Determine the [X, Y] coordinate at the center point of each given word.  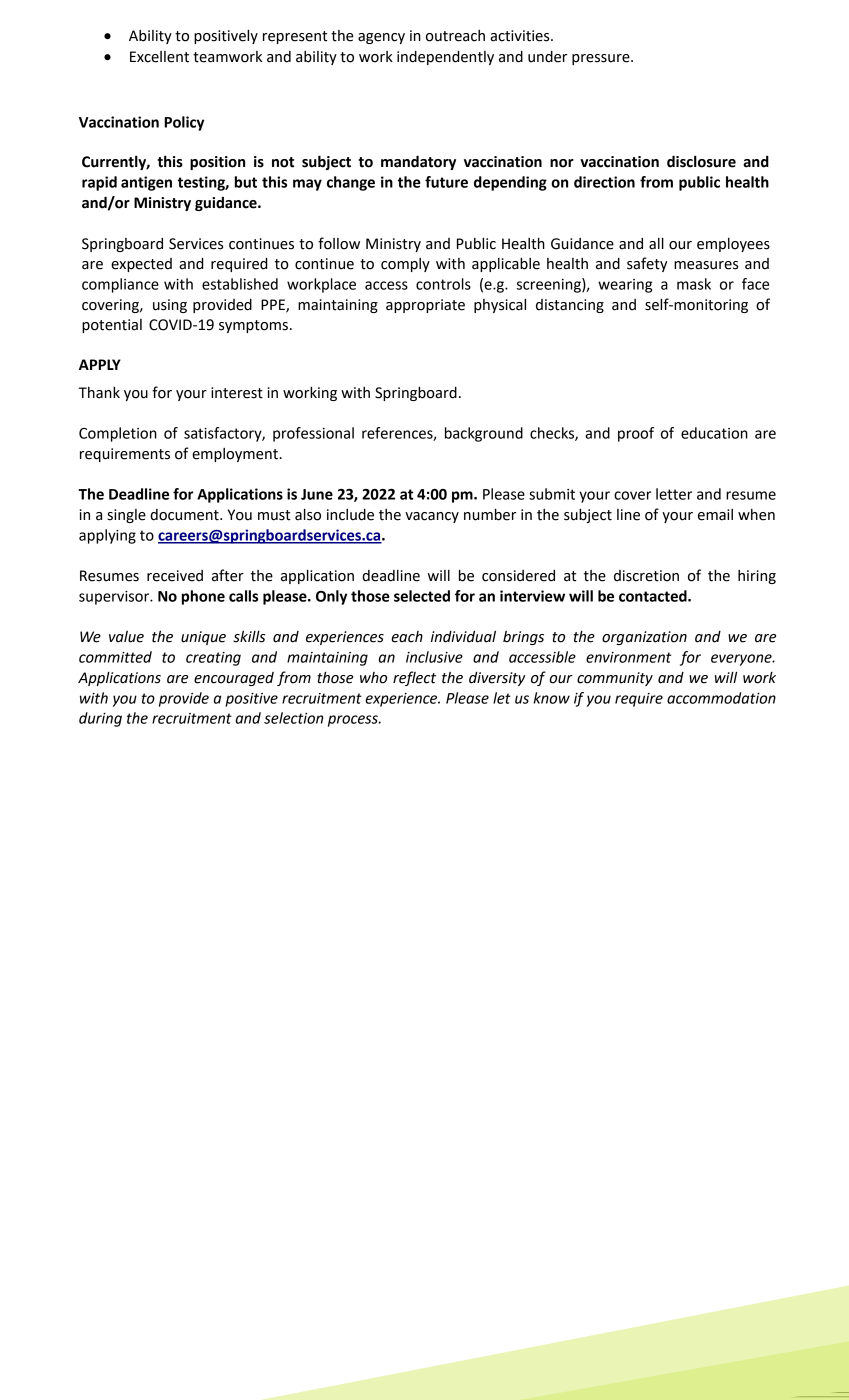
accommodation [721, 698]
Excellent [159, 57]
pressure [602, 59]
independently [445, 58]
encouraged [234, 679]
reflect [414, 678]
